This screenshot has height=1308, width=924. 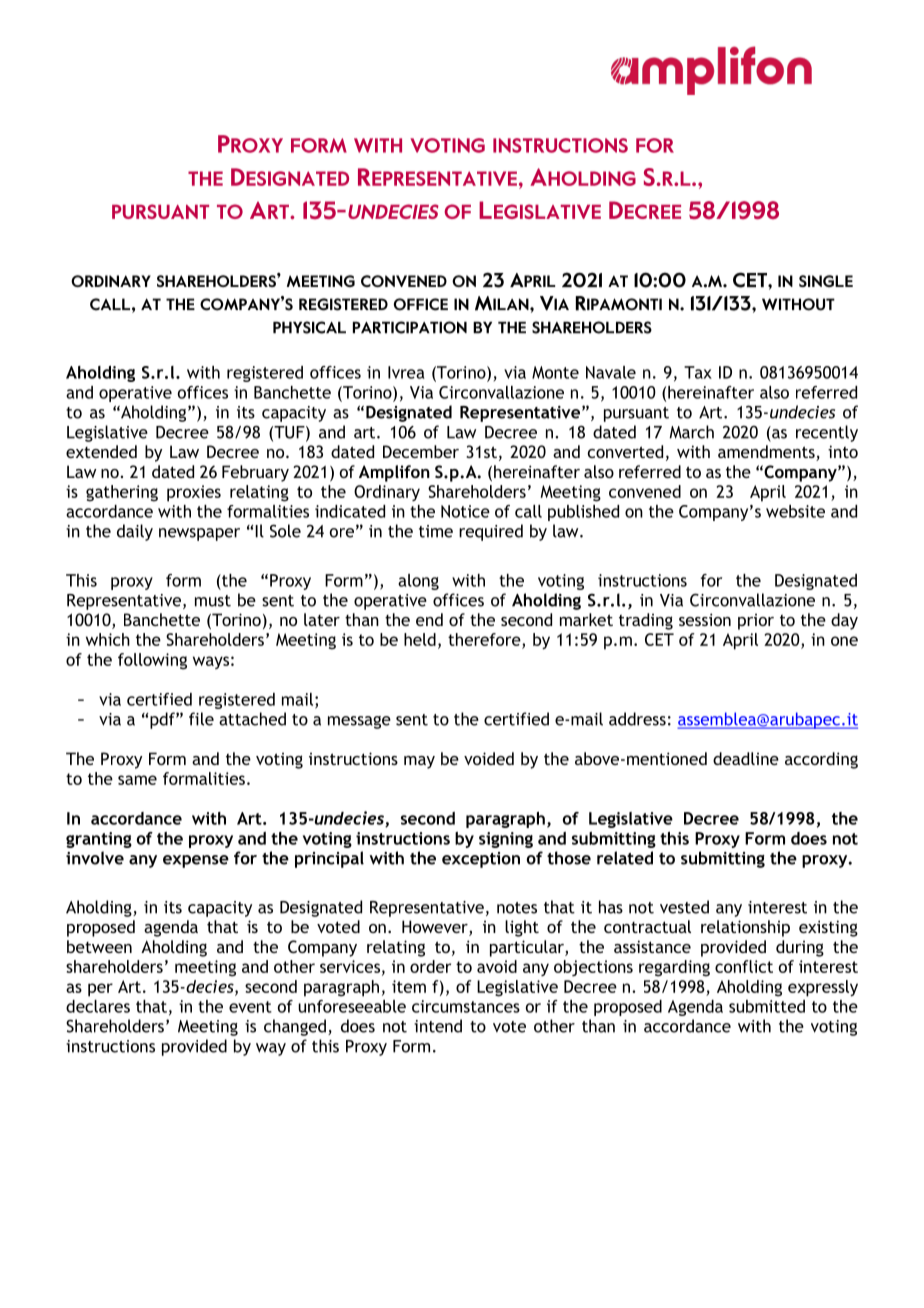 I want to click on address, so click(x=637, y=719).
